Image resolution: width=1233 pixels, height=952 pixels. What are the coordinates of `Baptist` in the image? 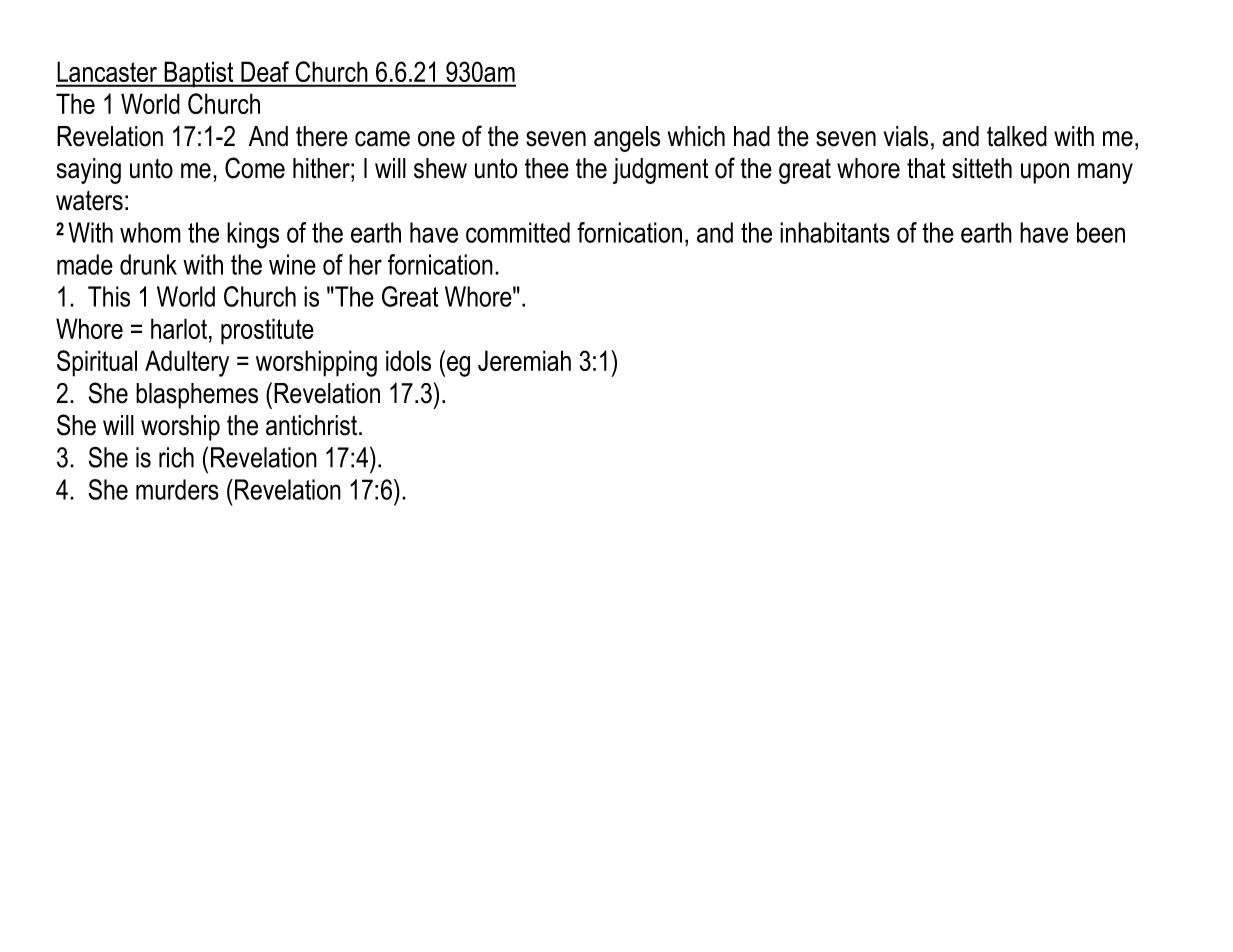 It's located at (199, 74).
